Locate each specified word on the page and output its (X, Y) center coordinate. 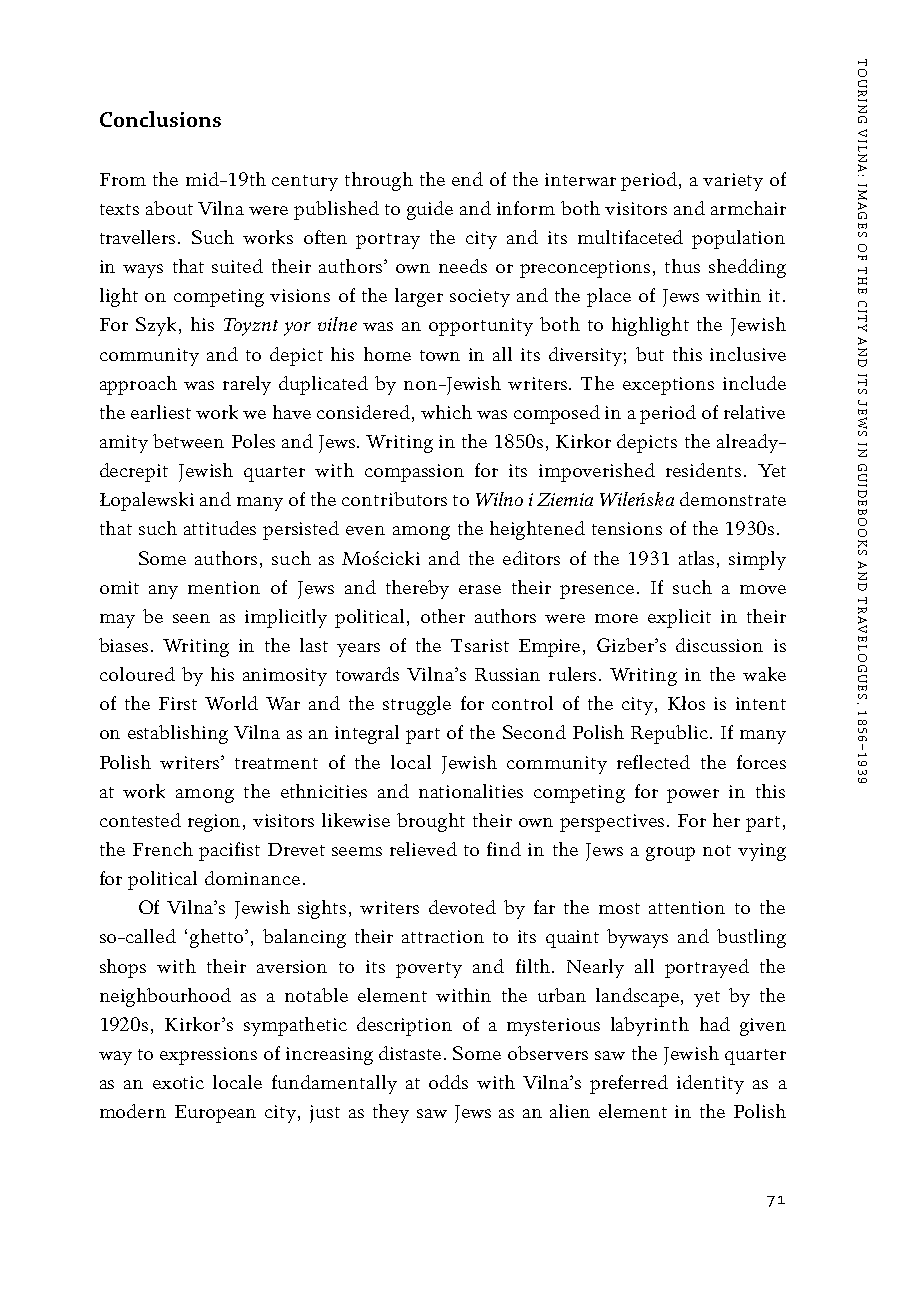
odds (448, 1082)
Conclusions (160, 119)
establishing (178, 734)
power (693, 796)
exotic (178, 1082)
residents (703, 470)
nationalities (471, 791)
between (188, 441)
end (467, 179)
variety (733, 182)
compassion (414, 473)
